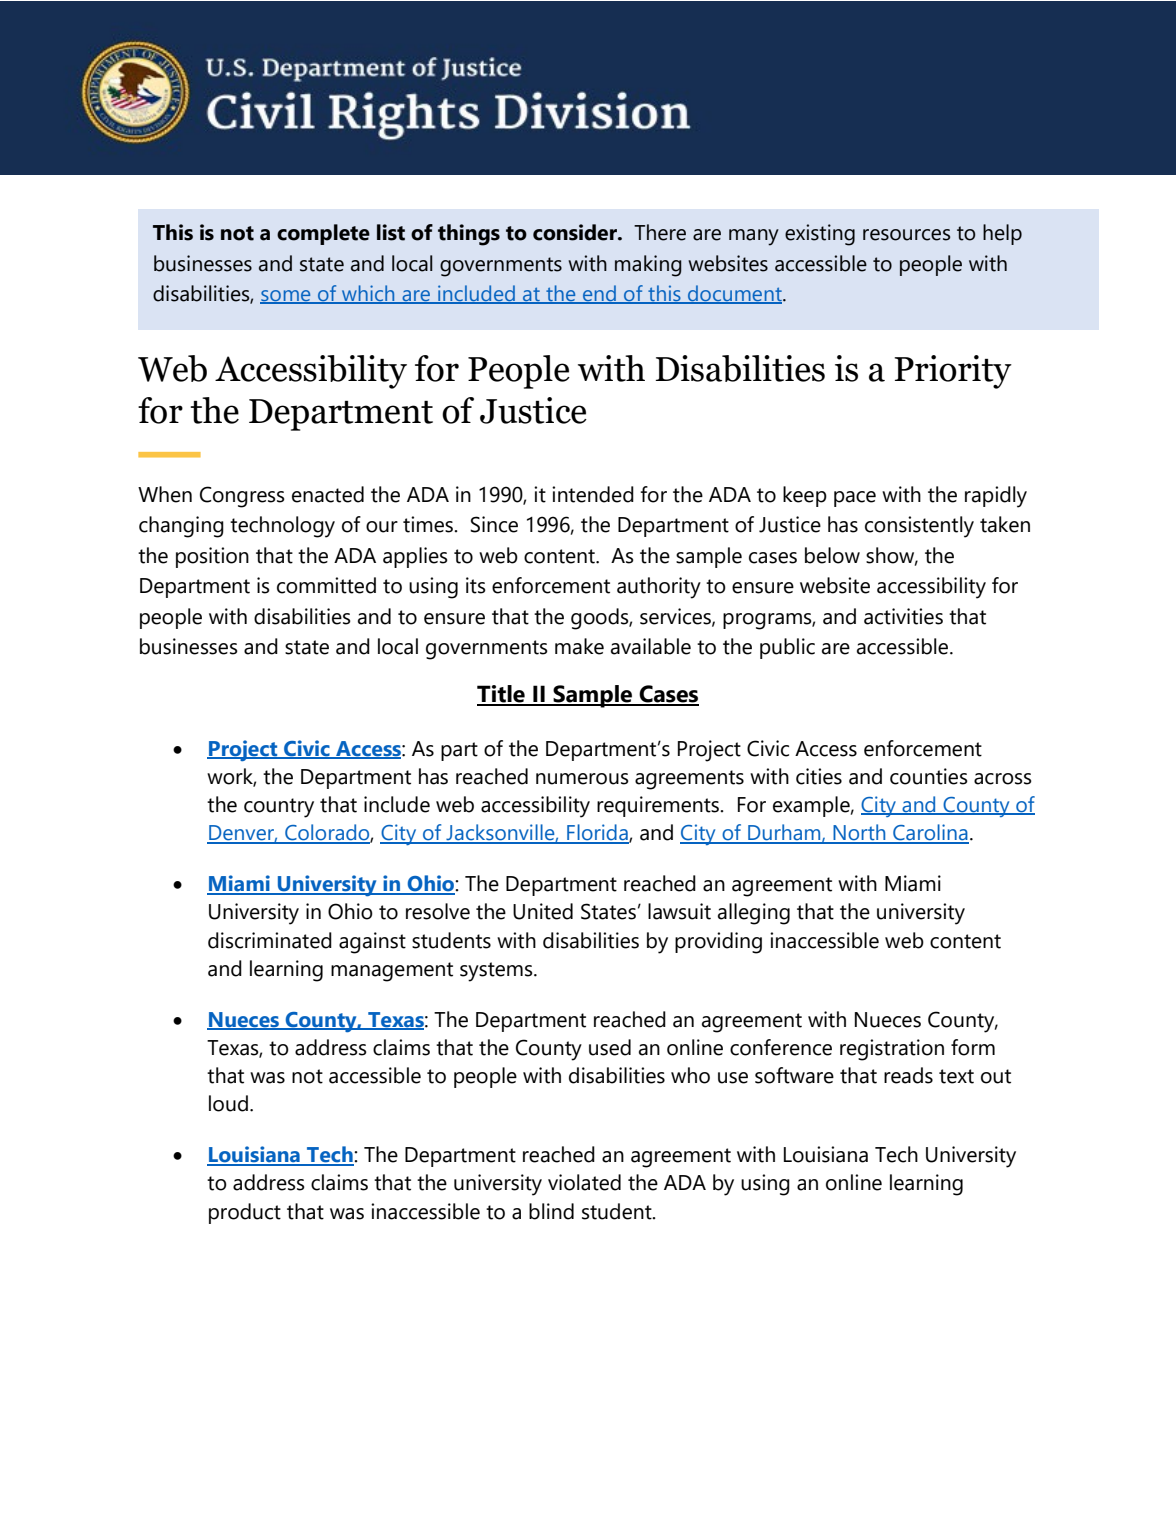 This screenshot has height=1522, width=1176. I want to click on resources, so click(906, 235).
